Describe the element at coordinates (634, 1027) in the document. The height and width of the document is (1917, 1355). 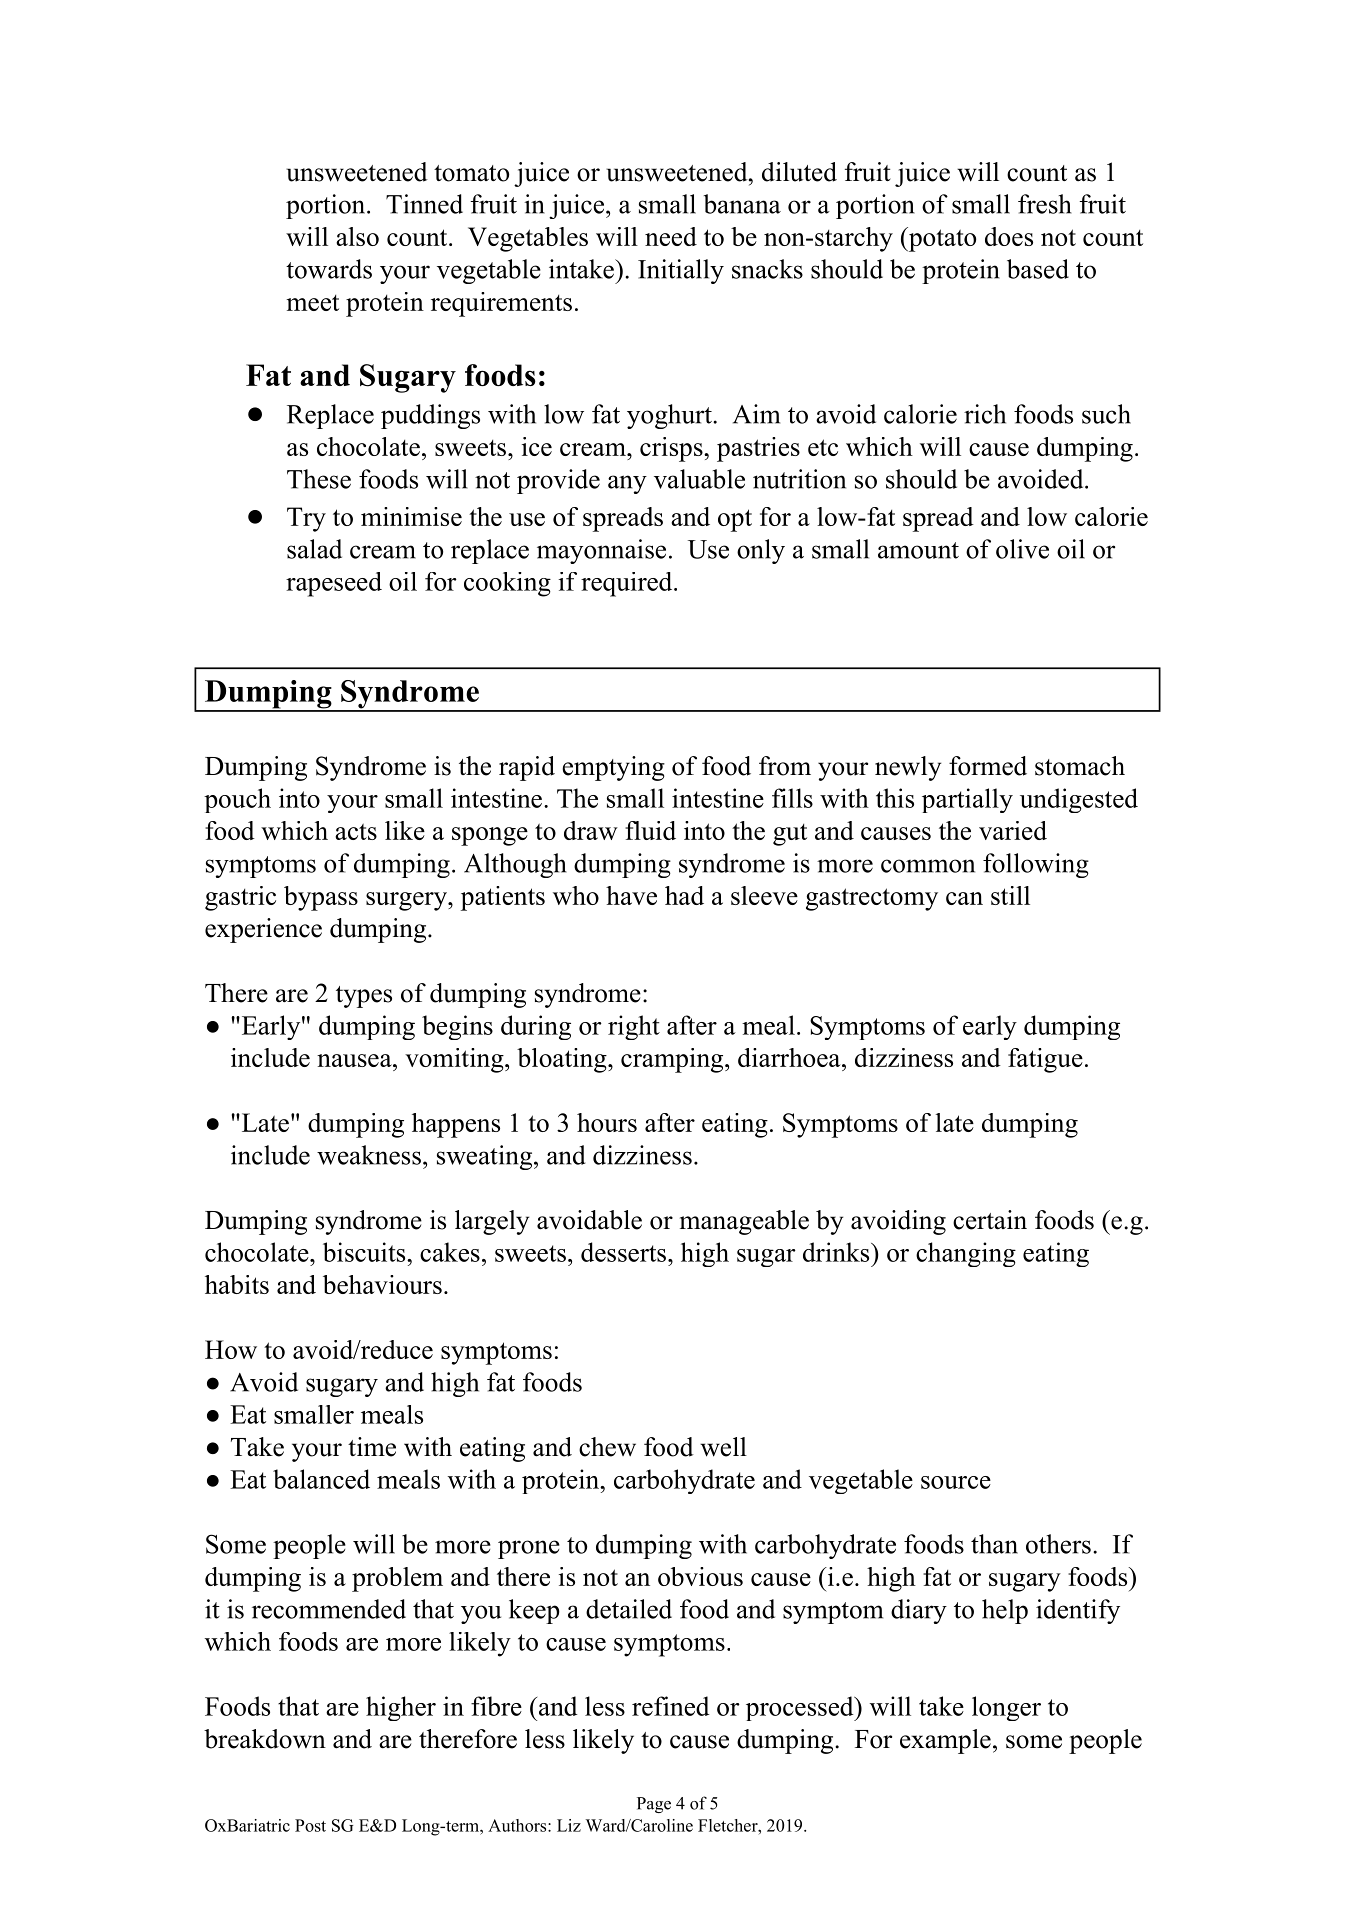
I see `right` at that location.
